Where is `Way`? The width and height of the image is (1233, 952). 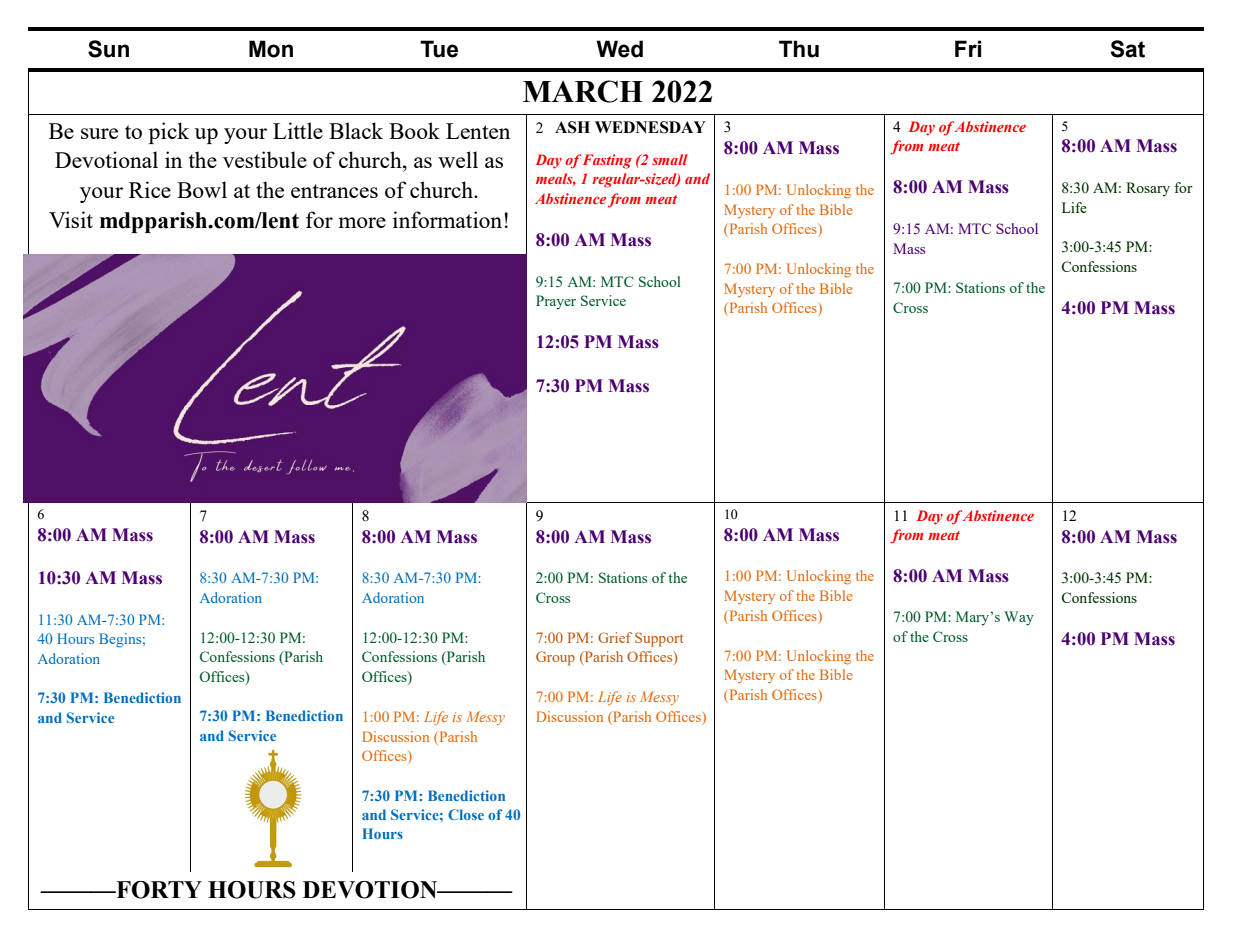
Way is located at coordinates (1019, 618).
